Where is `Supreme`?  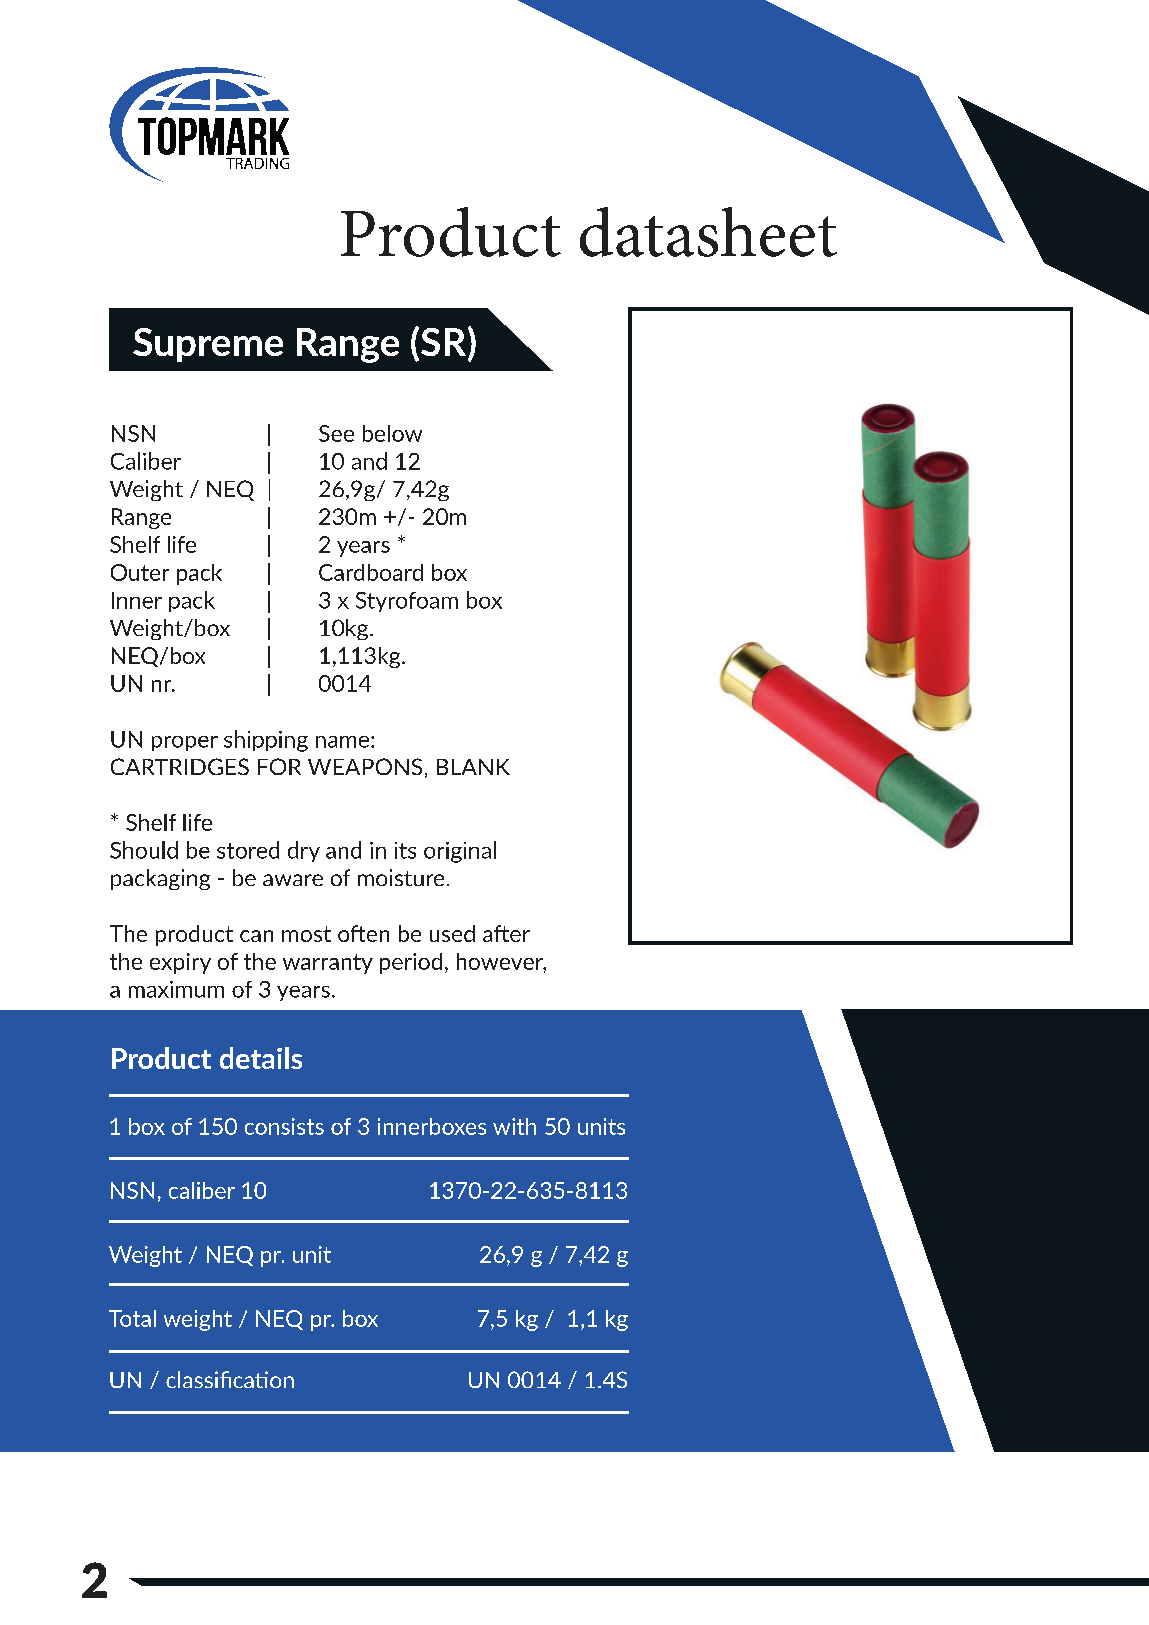 Supreme is located at coordinates (208, 345).
